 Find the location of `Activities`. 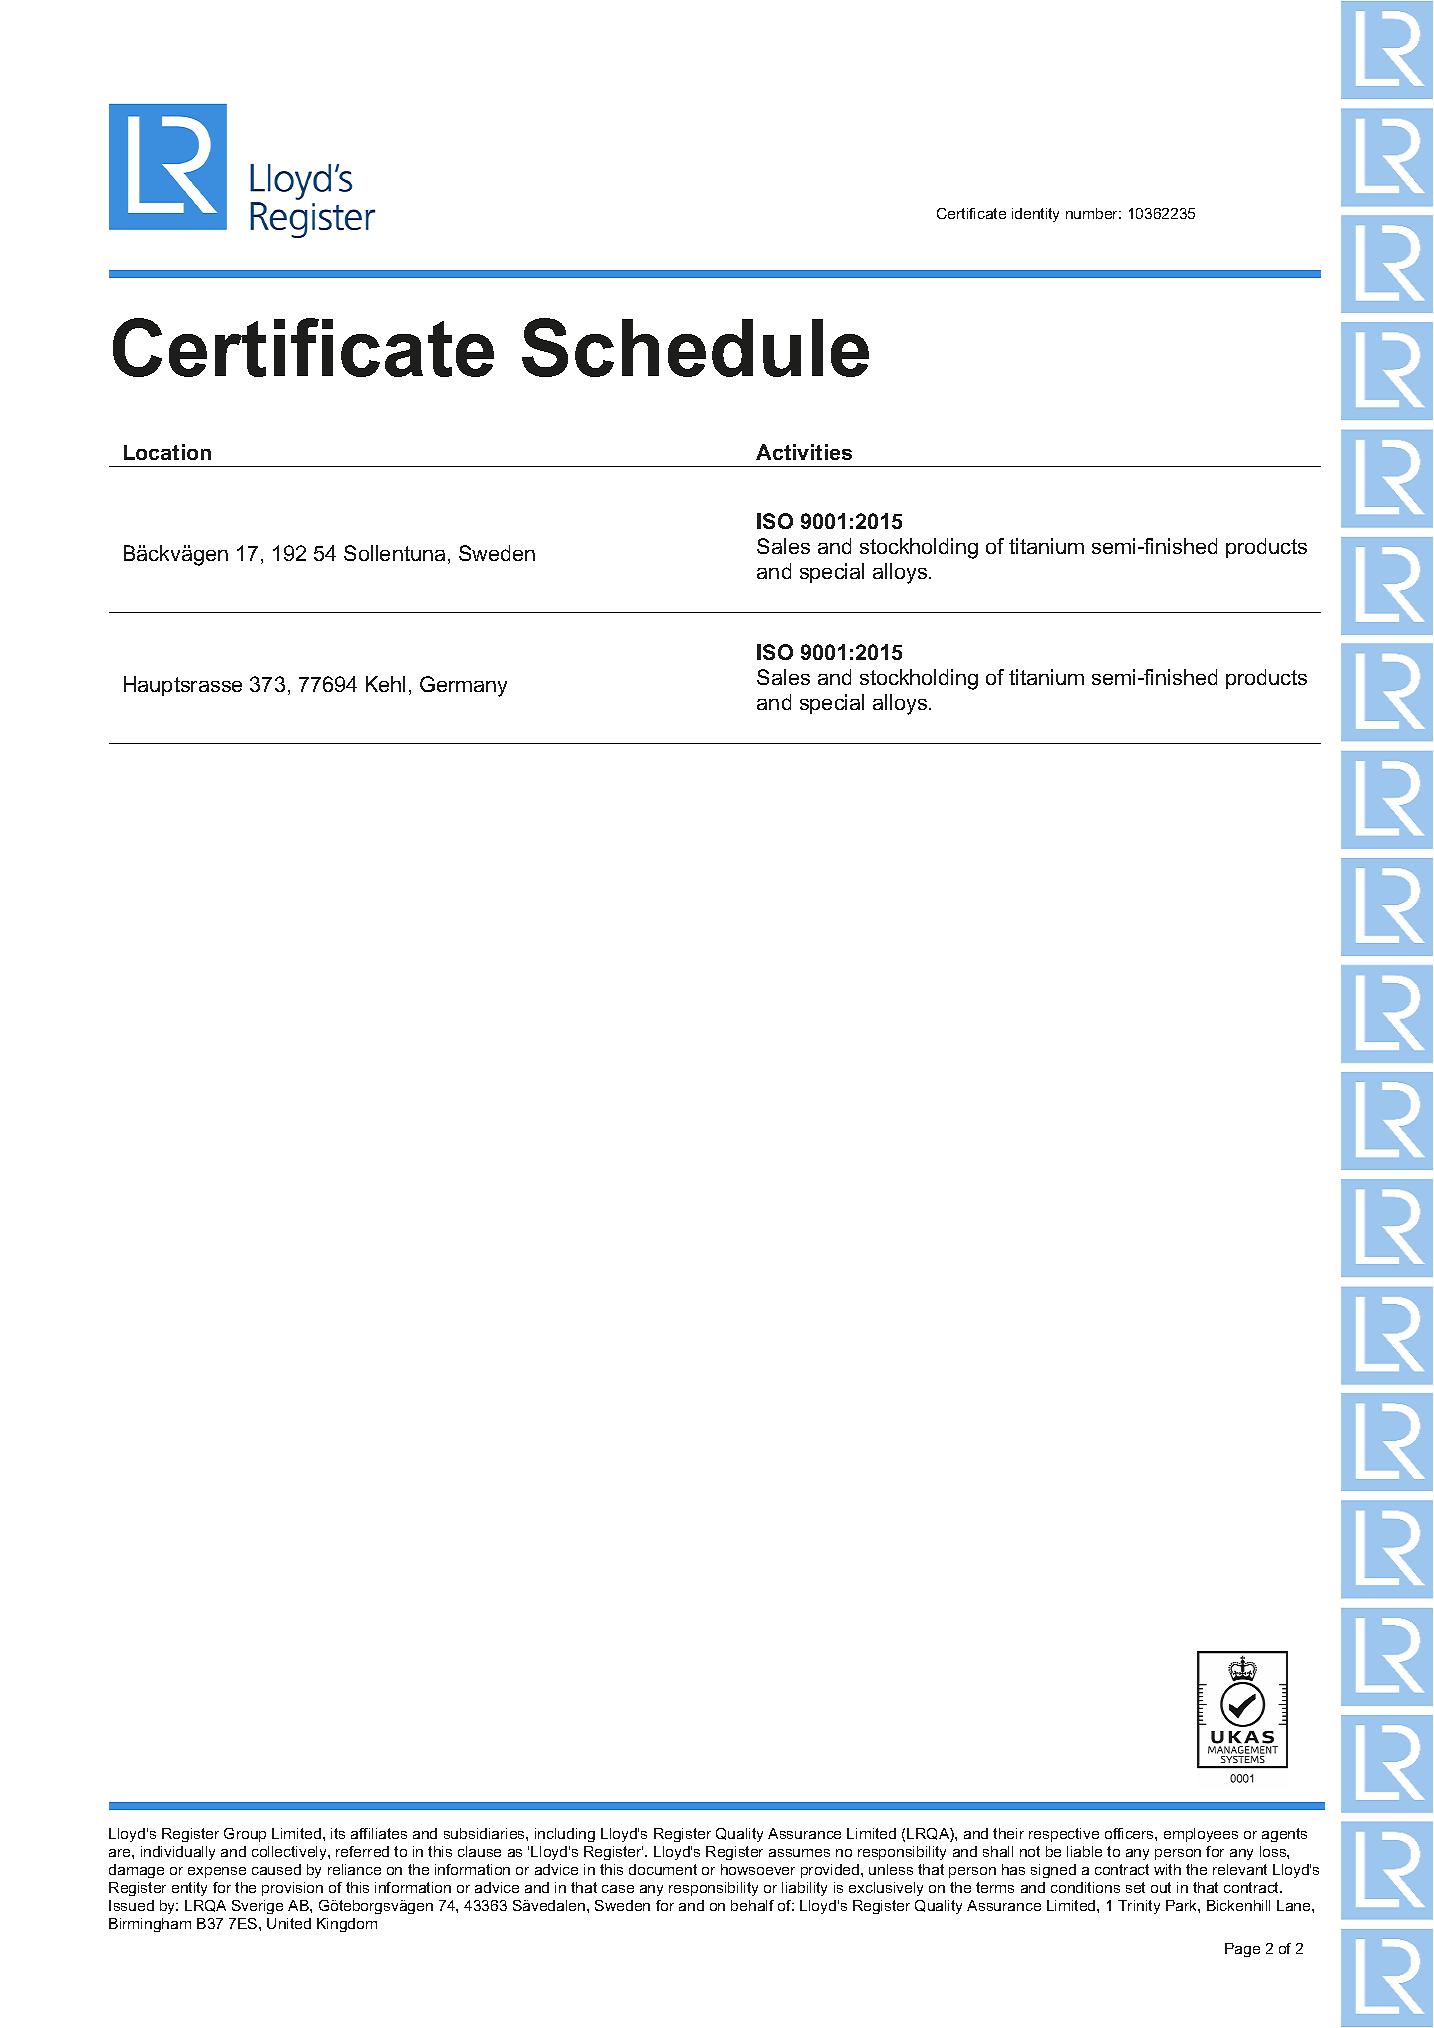

Activities is located at coordinates (804, 452).
